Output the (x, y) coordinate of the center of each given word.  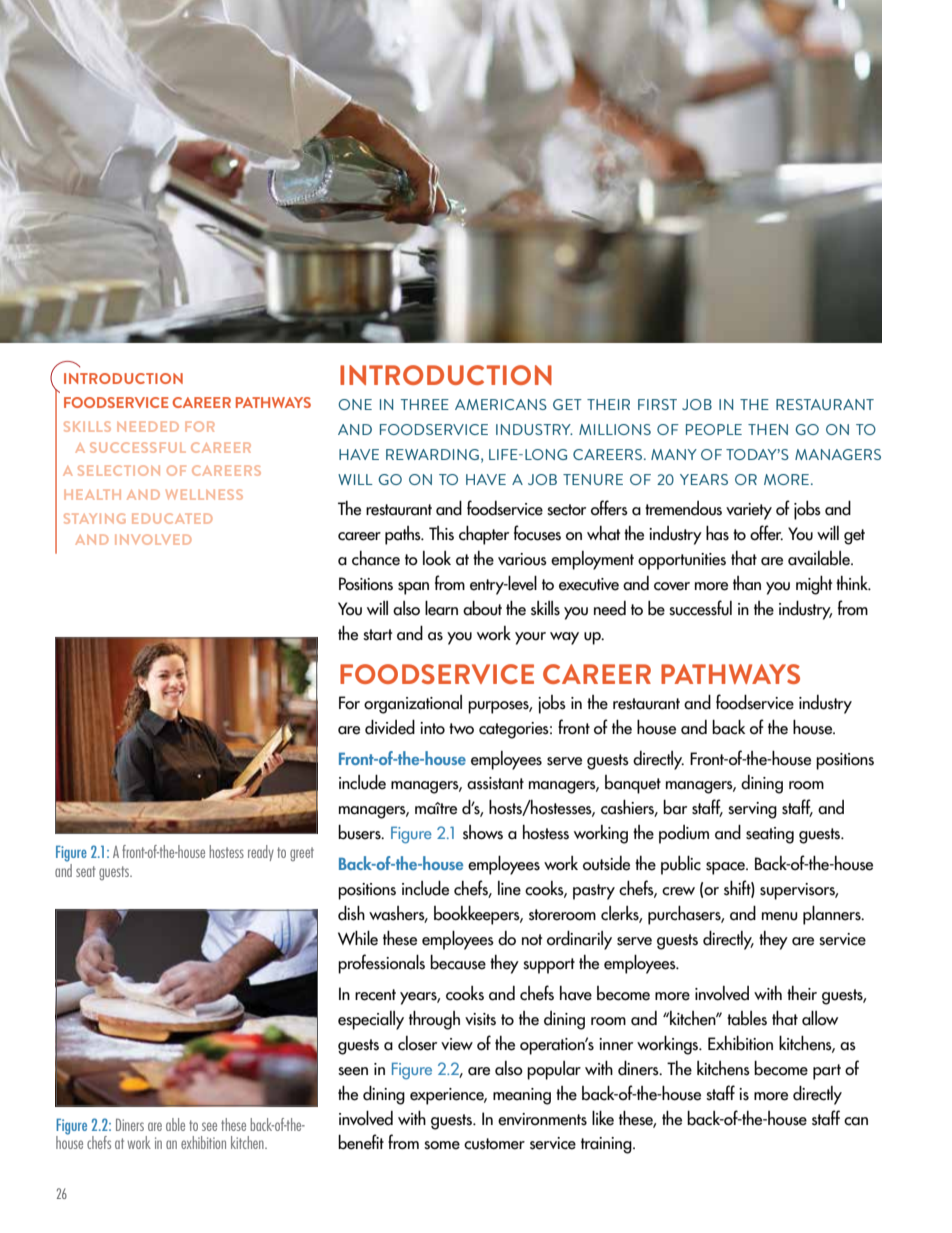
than (747, 583)
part (827, 1072)
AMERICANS (501, 404)
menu (780, 916)
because (458, 962)
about (482, 608)
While (358, 938)
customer (494, 1144)
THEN (768, 429)
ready (261, 853)
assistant (495, 783)
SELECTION (119, 470)
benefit (361, 1142)
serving (752, 810)
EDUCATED (172, 518)
